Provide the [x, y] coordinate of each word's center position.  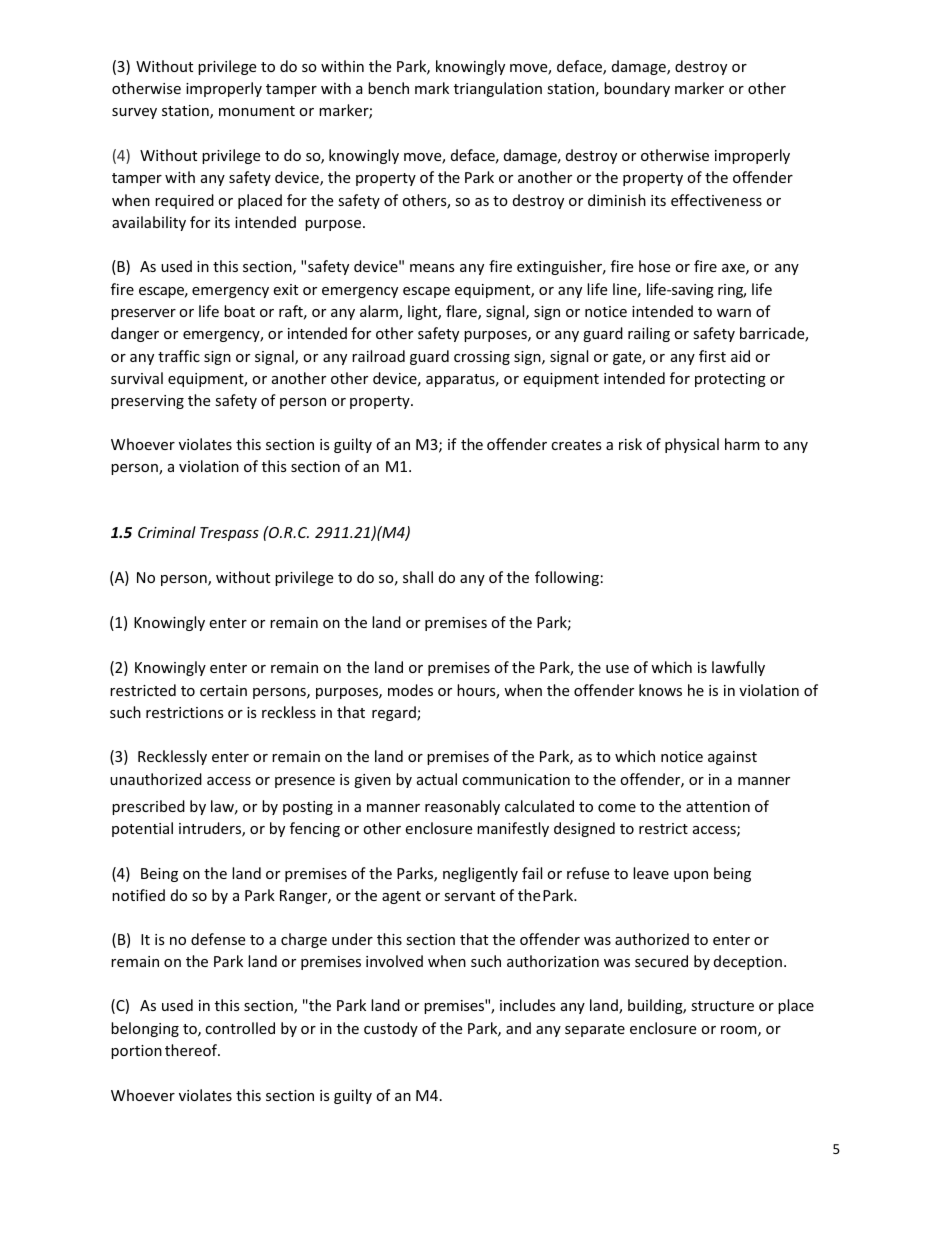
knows [660, 690]
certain [223, 690]
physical [692, 445]
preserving [147, 402]
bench [388, 88]
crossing [482, 358]
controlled [240, 1028]
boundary [637, 89]
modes [410, 690]
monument [257, 111]
